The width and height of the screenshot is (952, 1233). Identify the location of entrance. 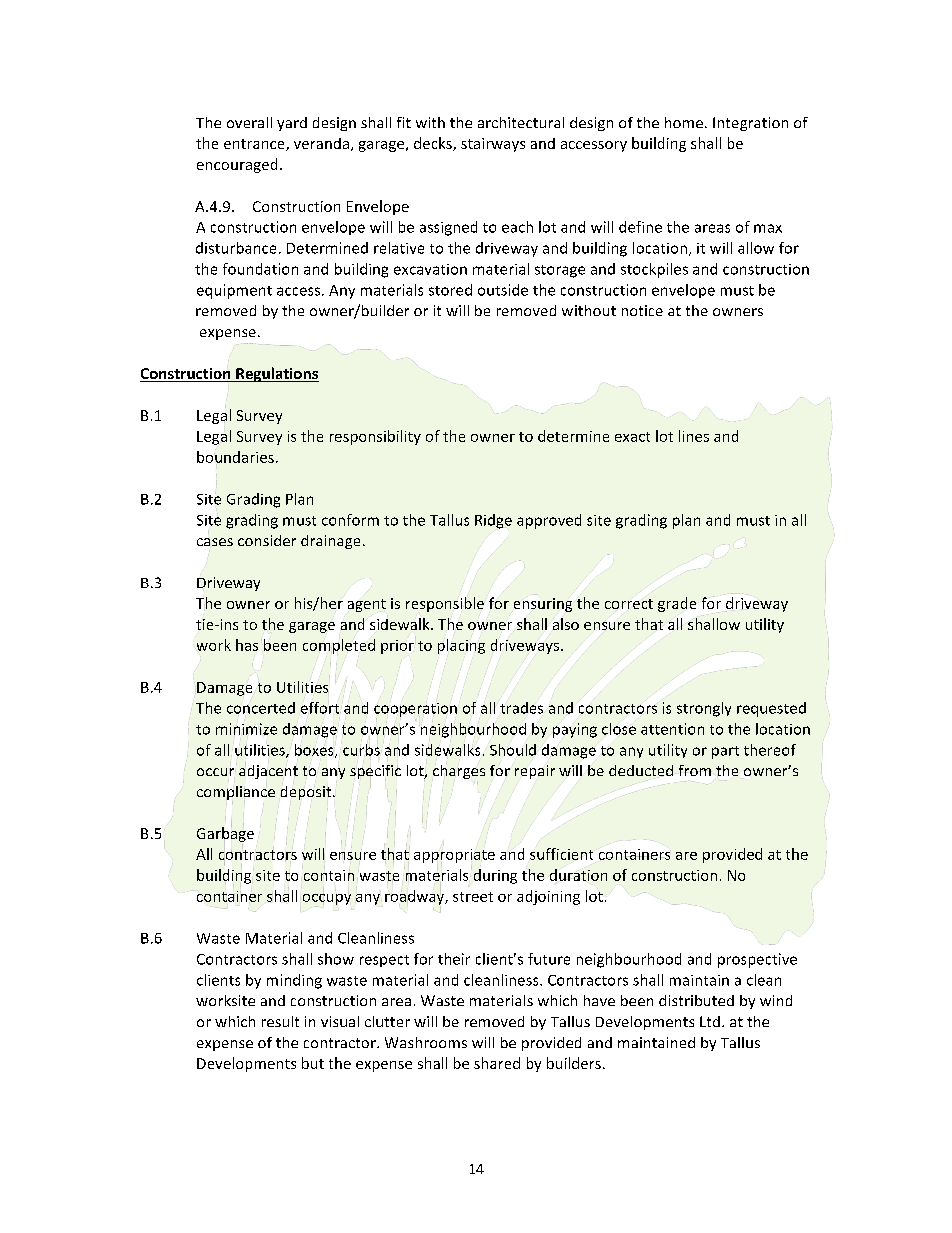
(255, 145).
